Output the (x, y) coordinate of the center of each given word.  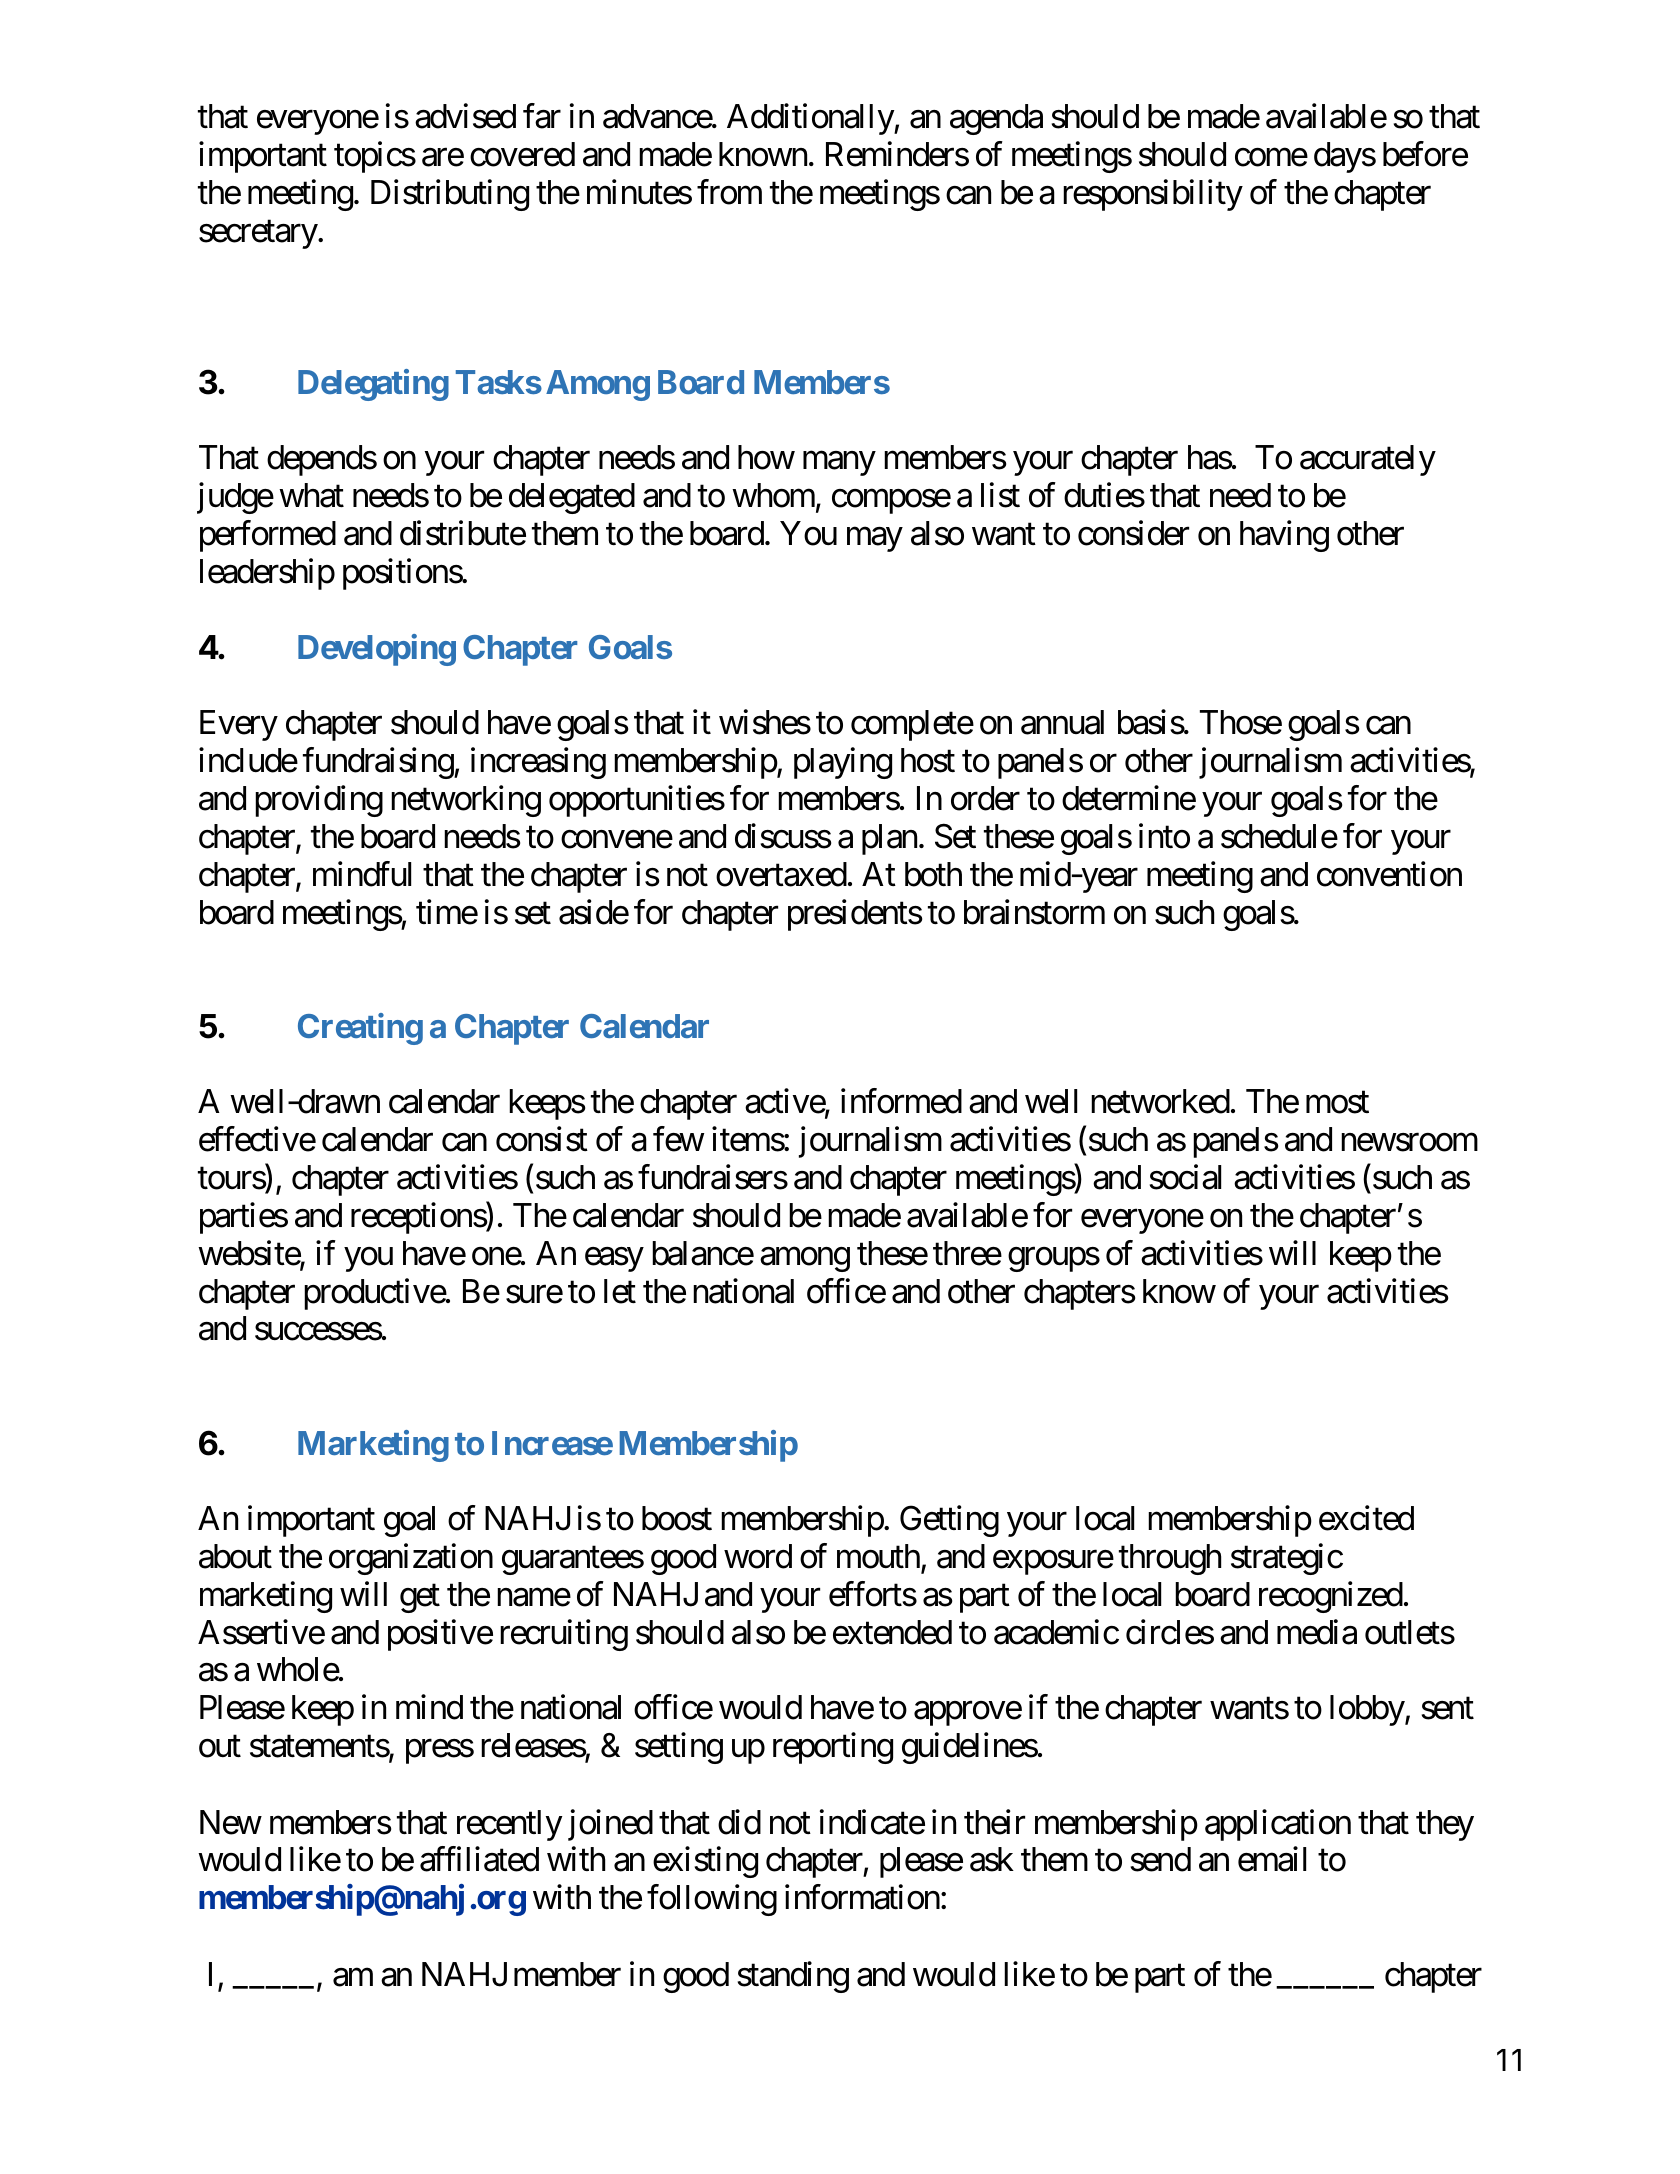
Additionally (811, 119)
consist (542, 1139)
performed (268, 536)
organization (411, 1559)
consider (1133, 533)
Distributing (450, 195)
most (1337, 1103)
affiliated (479, 1859)
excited (1366, 1518)
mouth (878, 1556)
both (933, 874)
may (874, 540)
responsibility (1153, 195)
